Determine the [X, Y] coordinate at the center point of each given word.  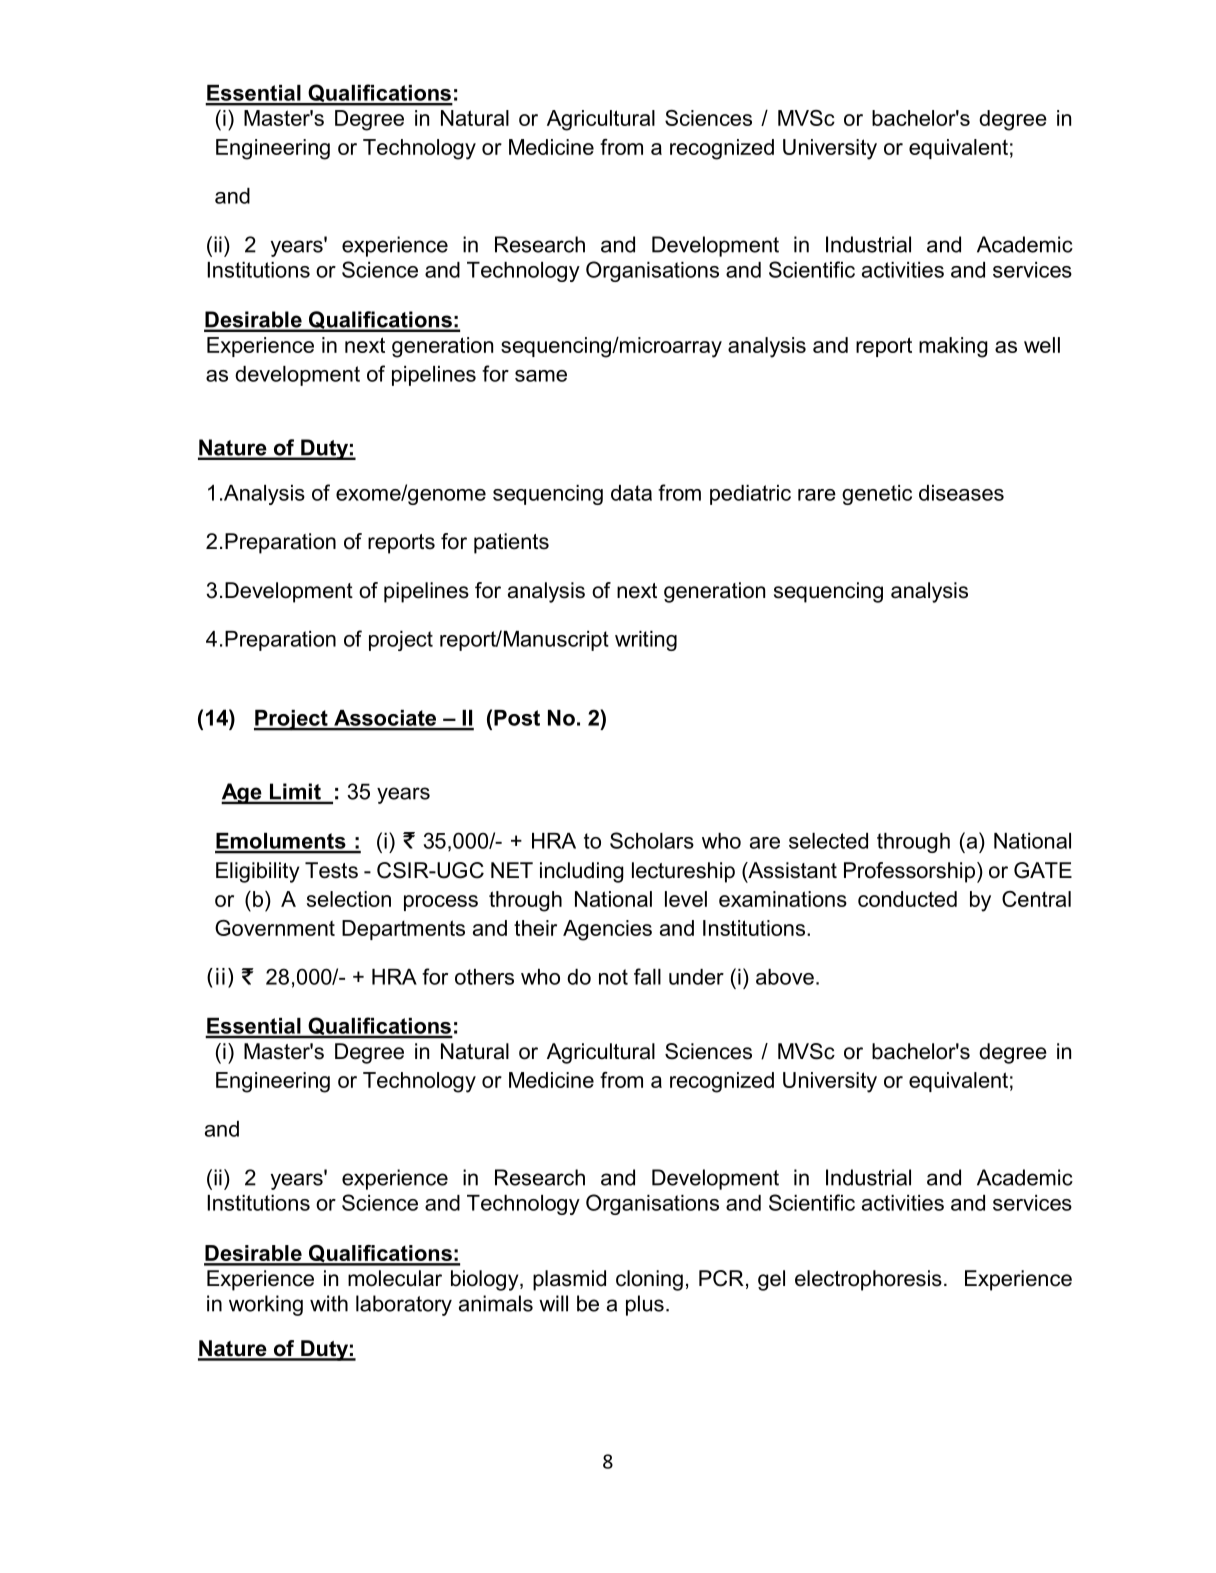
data [631, 493]
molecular [395, 1278]
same [541, 376]
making [953, 347]
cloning [649, 1280]
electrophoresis [868, 1280]
